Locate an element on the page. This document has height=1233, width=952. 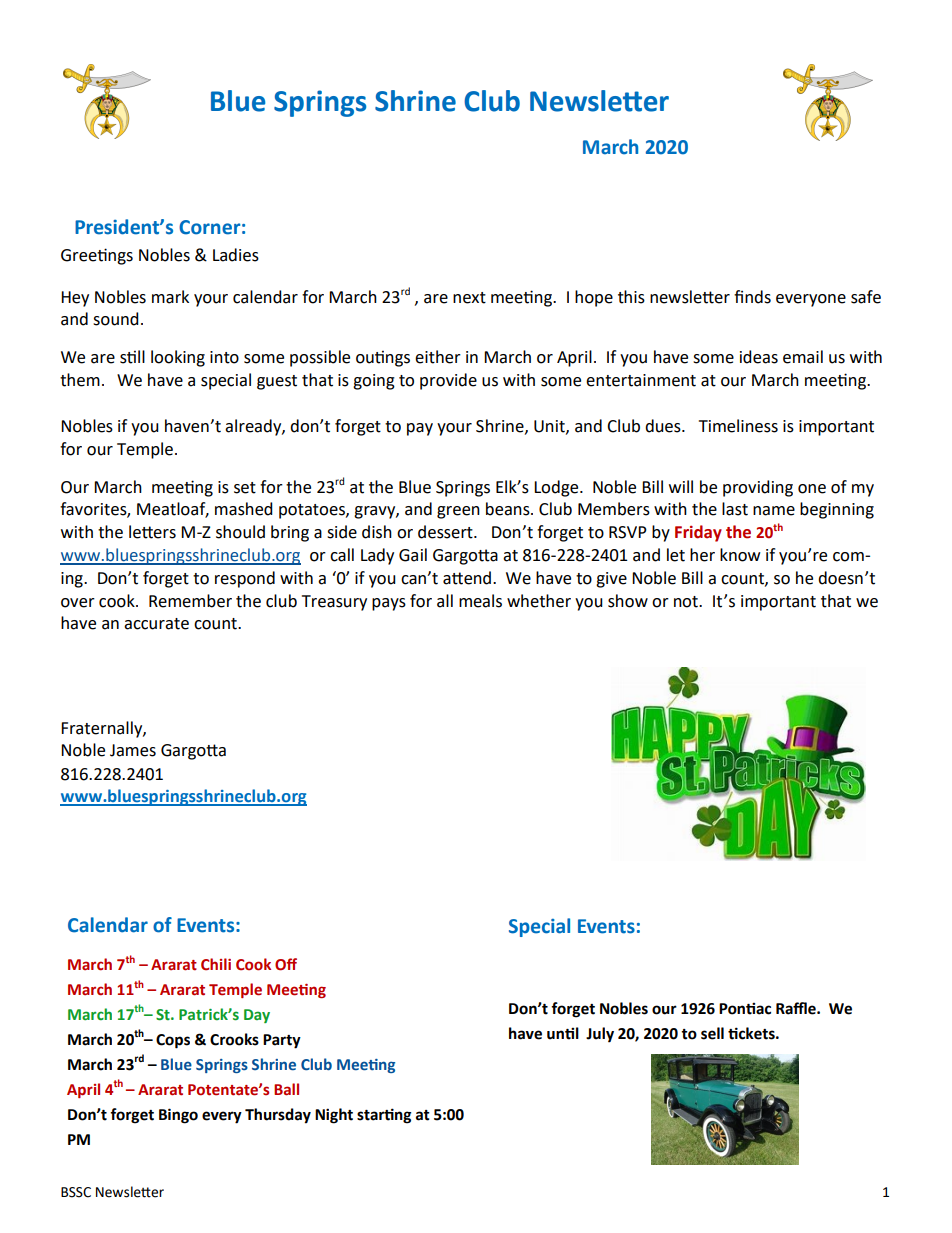
set is located at coordinates (245, 488).
